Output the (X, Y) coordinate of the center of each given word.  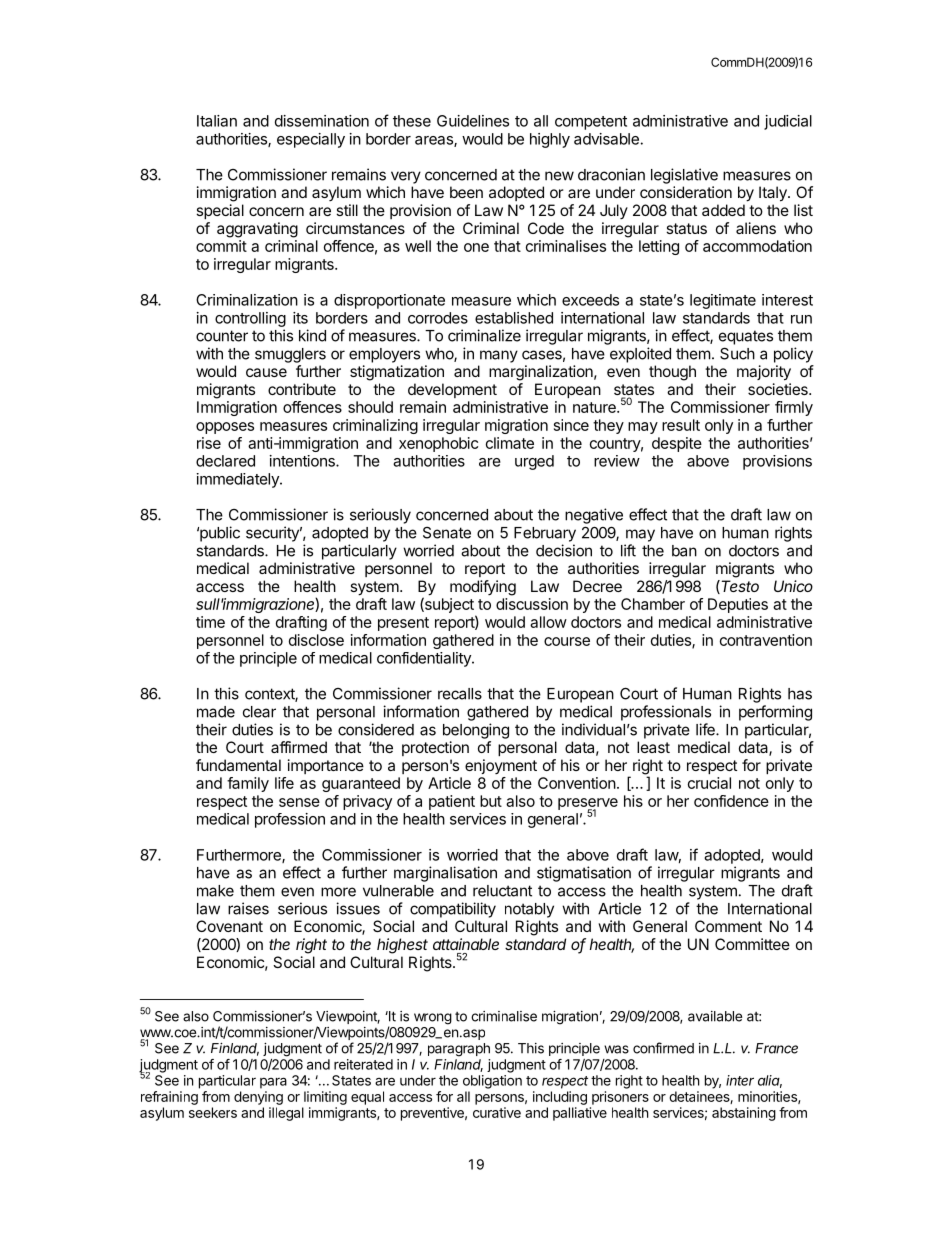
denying (258, 1098)
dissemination (322, 121)
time (210, 622)
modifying (483, 588)
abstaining (744, 1114)
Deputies (738, 605)
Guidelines (473, 121)
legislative (684, 176)
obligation (492, 1082)
